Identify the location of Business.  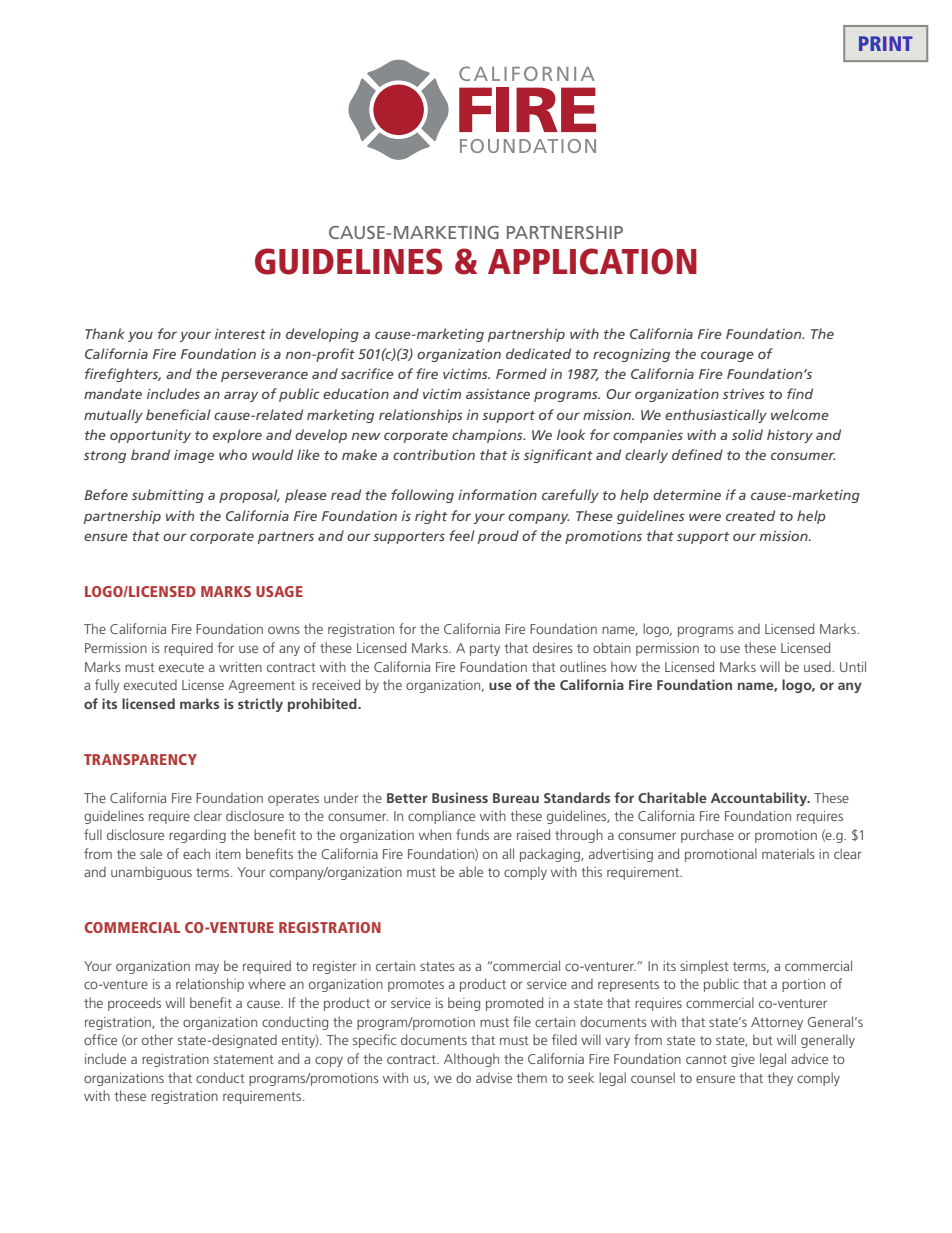
(460, 797).
